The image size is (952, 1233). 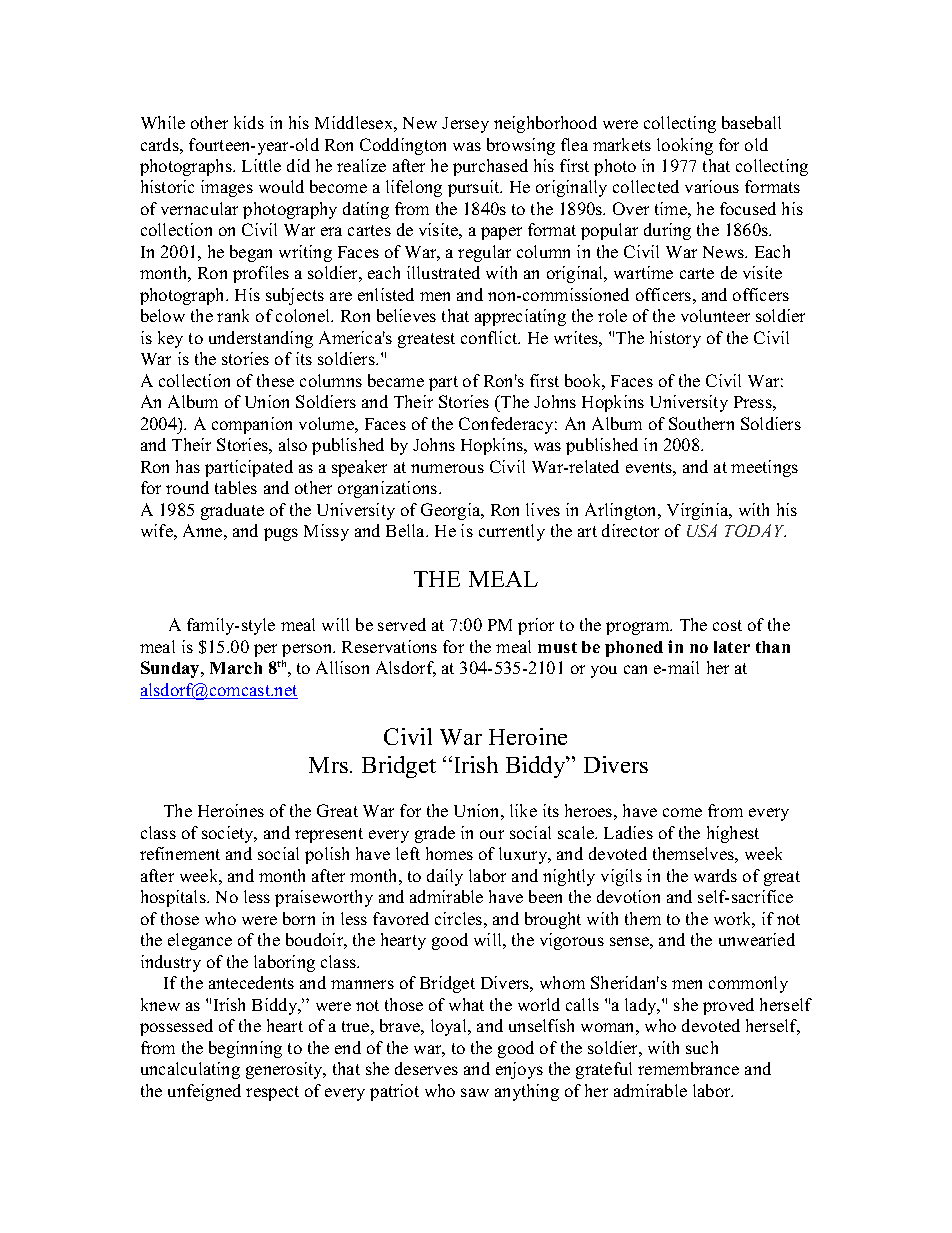 What do you see at coordinates (229, 834) in the screenshot?
I see `society` at bounding box center [229, 834].
